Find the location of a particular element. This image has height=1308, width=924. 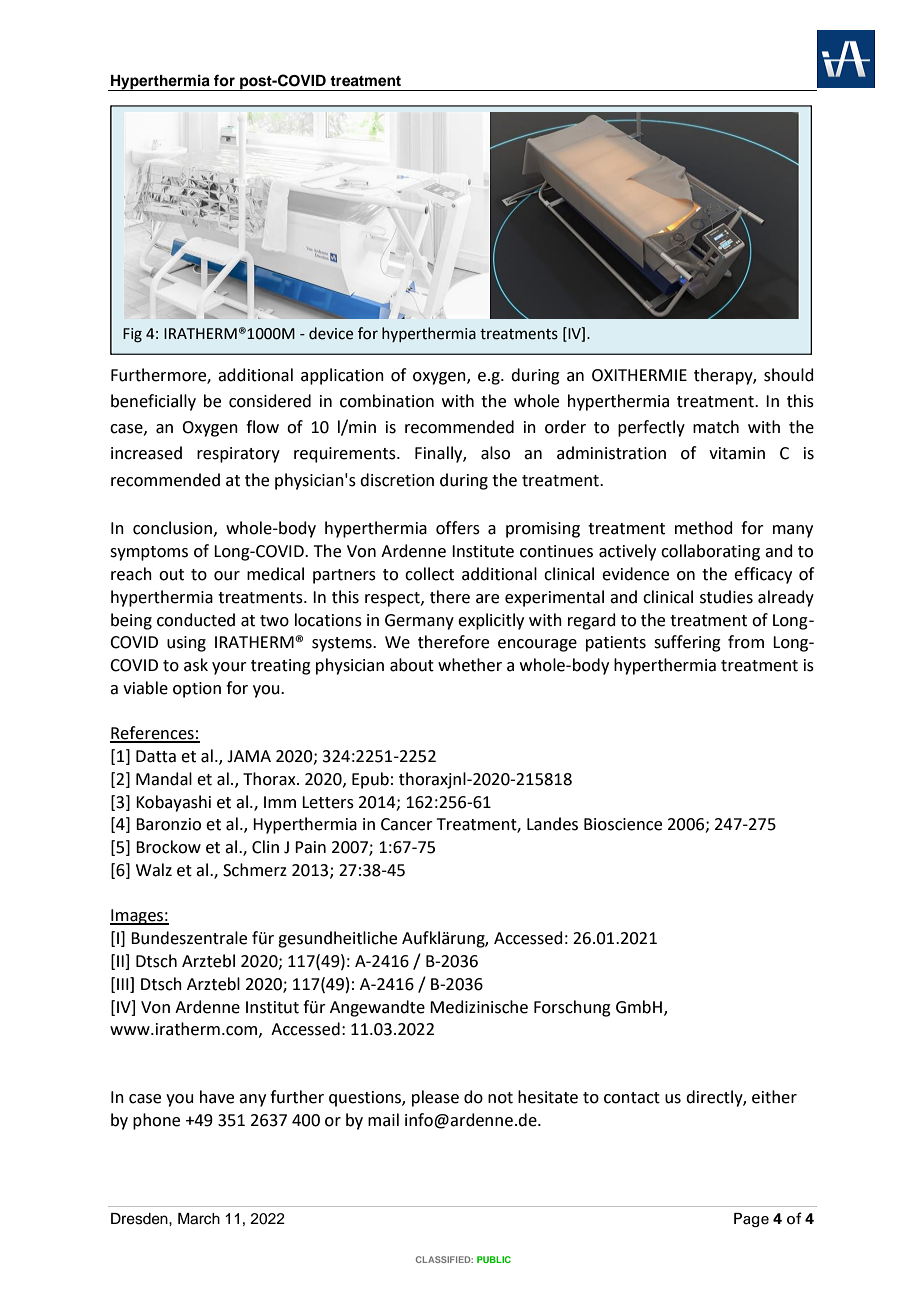

Angewandte is located at coordinates (377, 1008).
